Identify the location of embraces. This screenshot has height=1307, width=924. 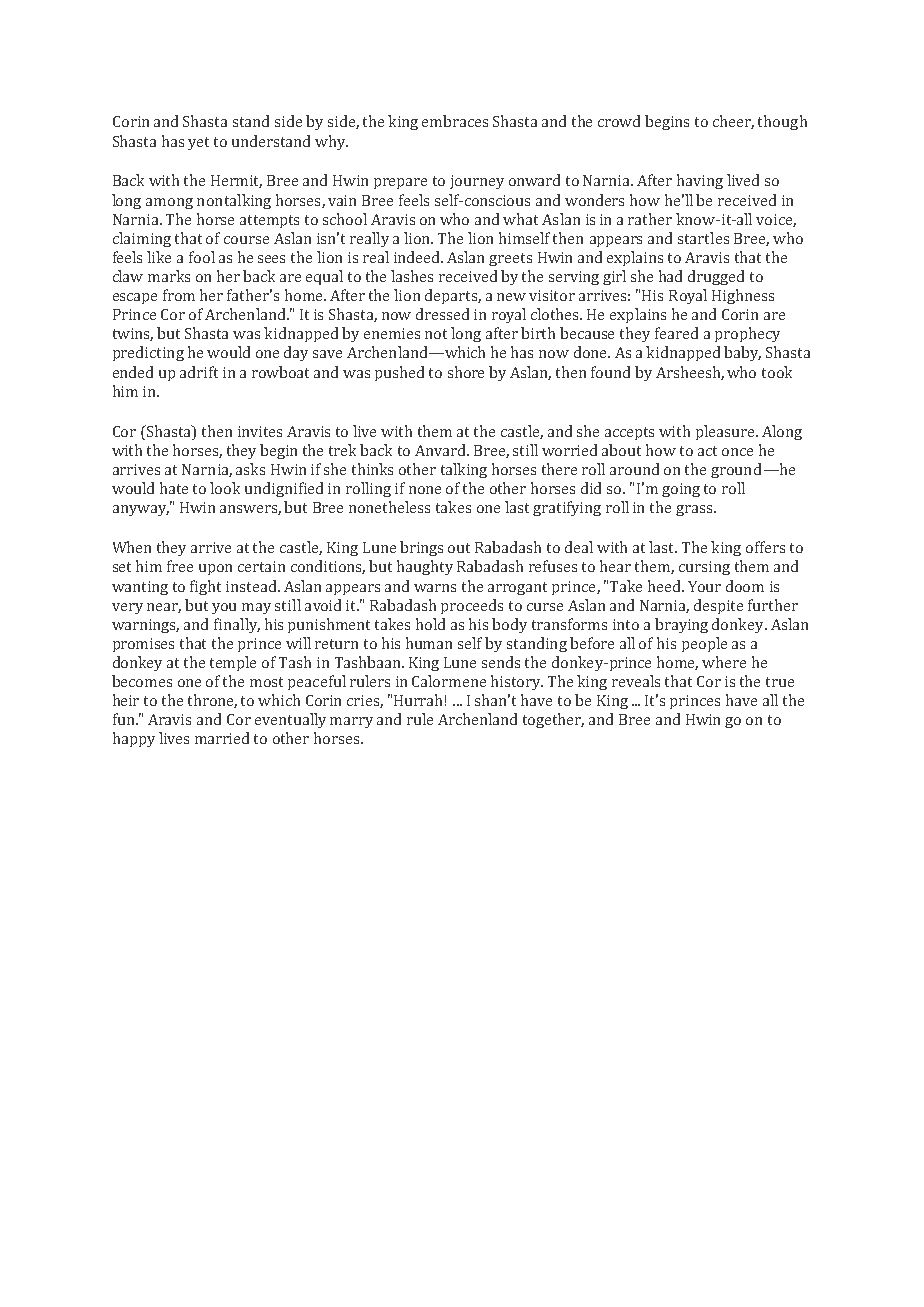
(455, 121).
